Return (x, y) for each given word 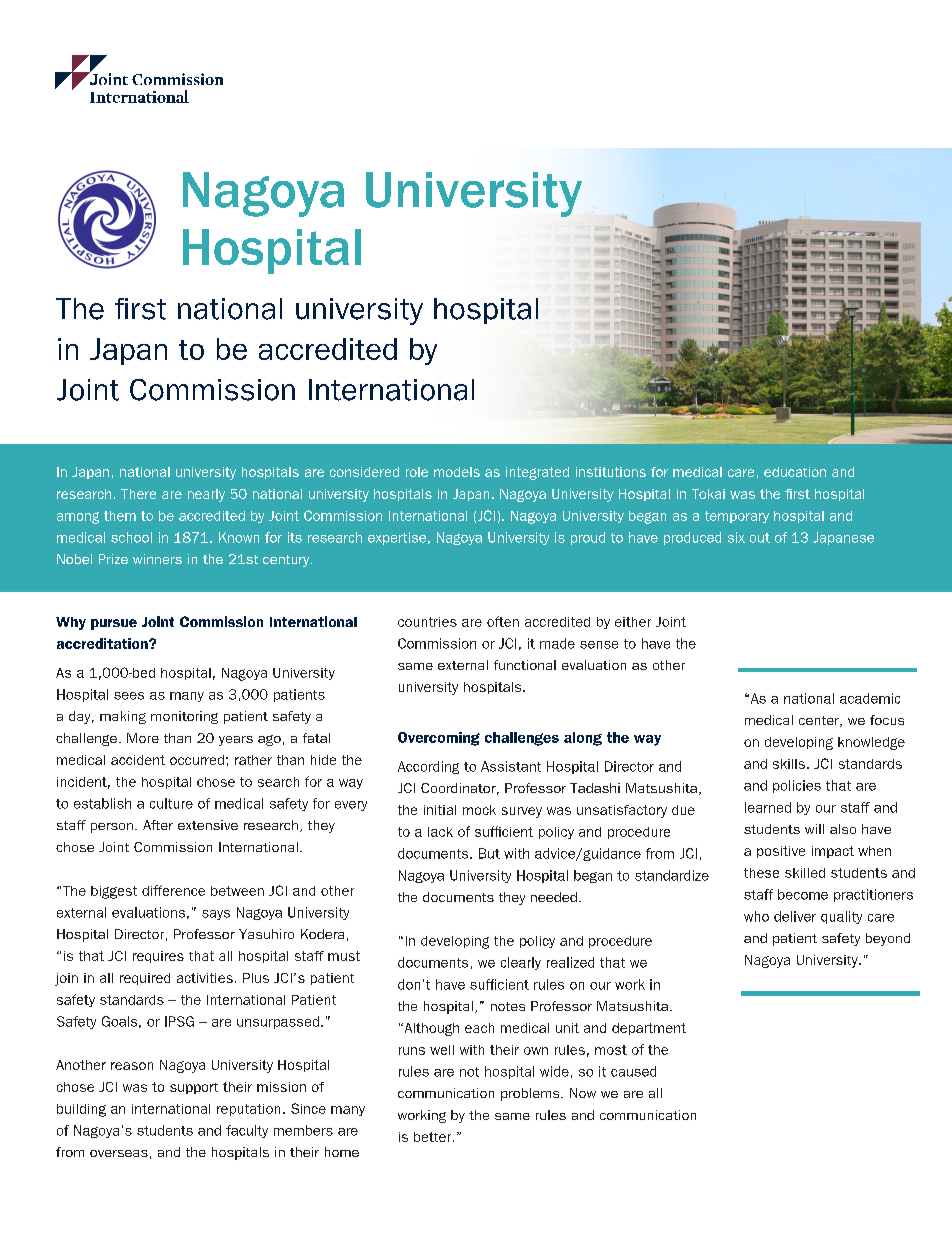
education (795, 472)
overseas (119, 1153)
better (434, 1137)
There (138, 494)
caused (633, 1071)
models (457, 472)
